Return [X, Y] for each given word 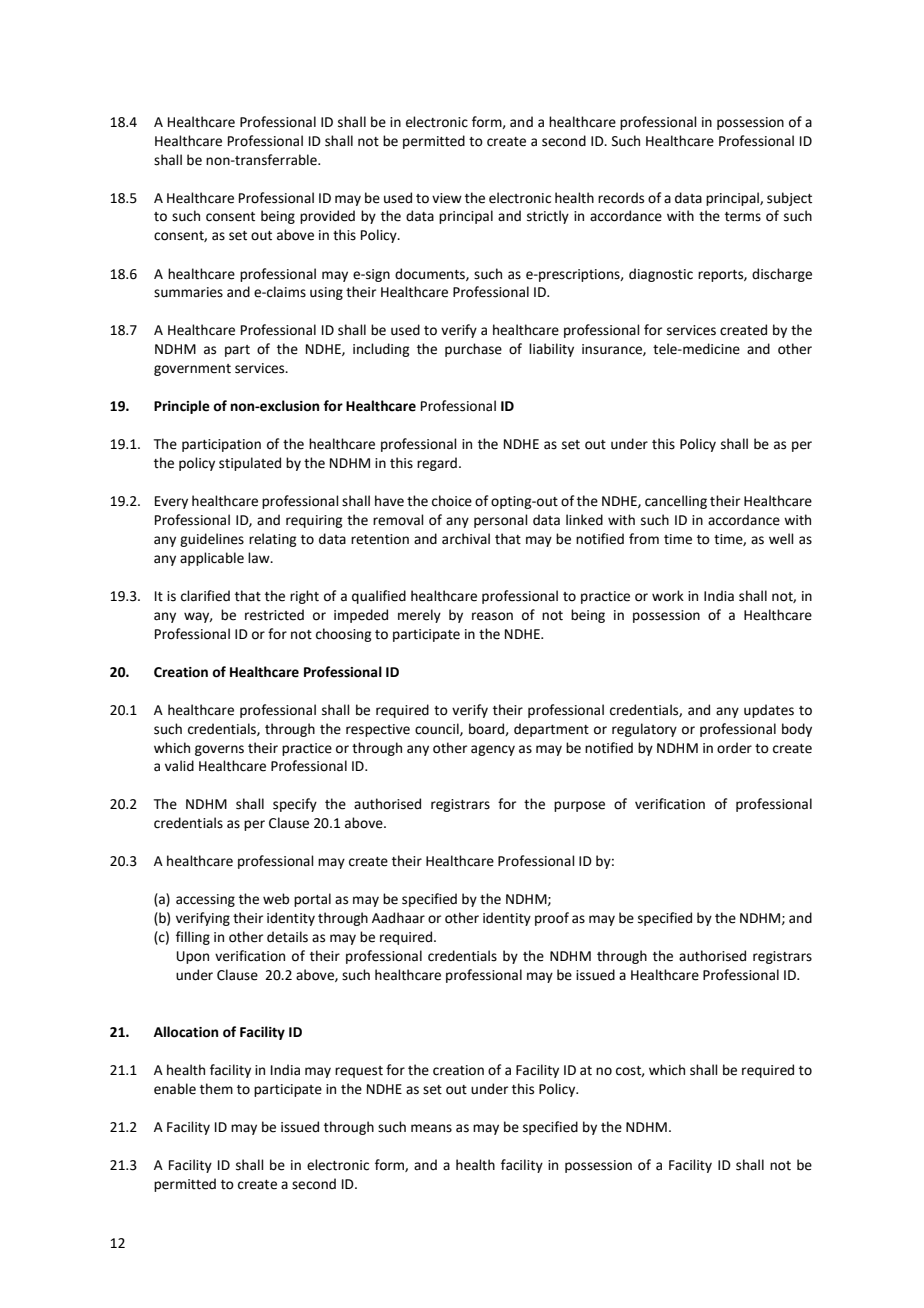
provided [327, 217]
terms [743, 217]
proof [552, 919]
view [447, 198]
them [216, 1089]
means [431, 1128]
